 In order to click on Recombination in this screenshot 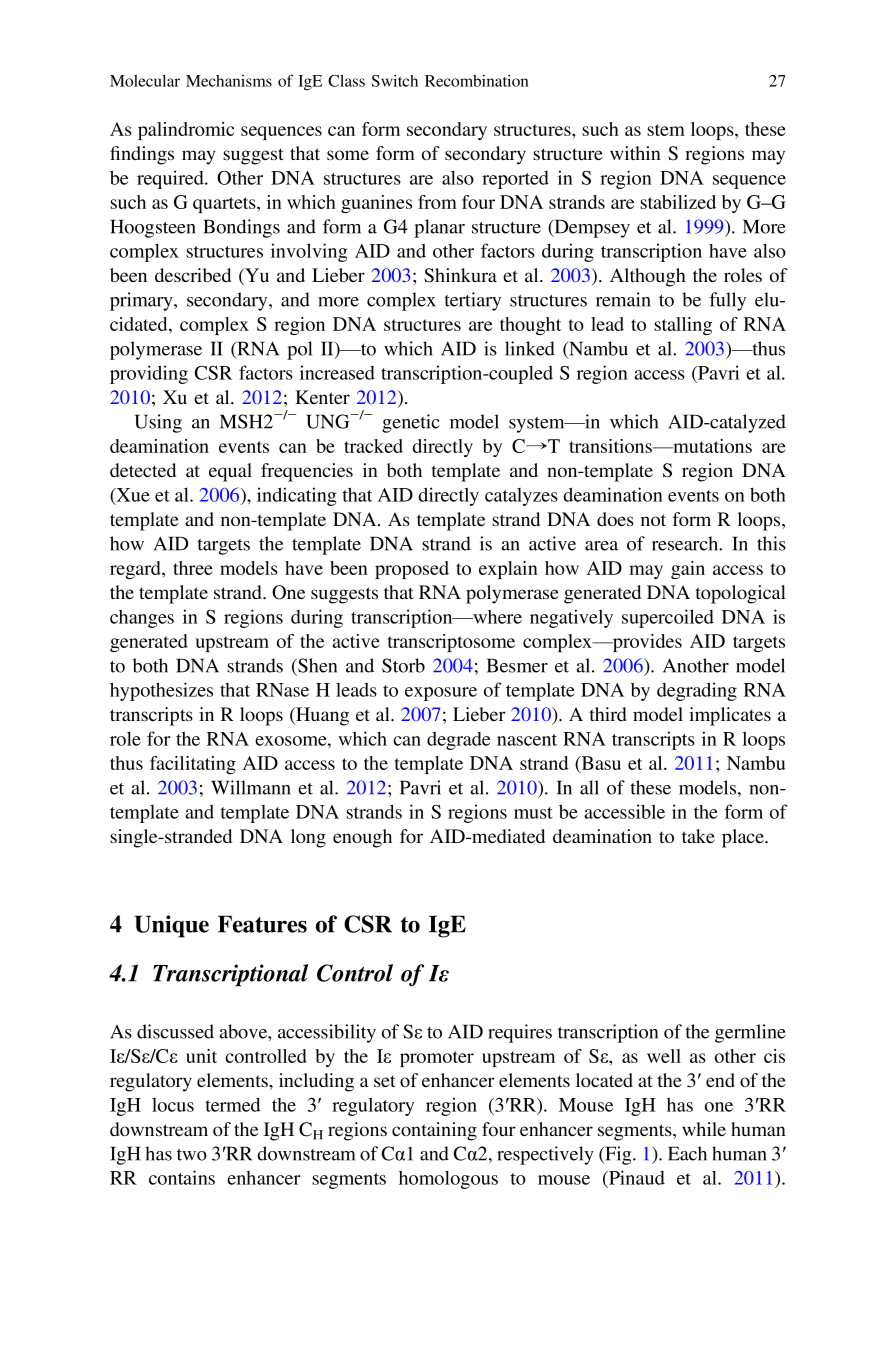, I will do `click(476, 80)`.
